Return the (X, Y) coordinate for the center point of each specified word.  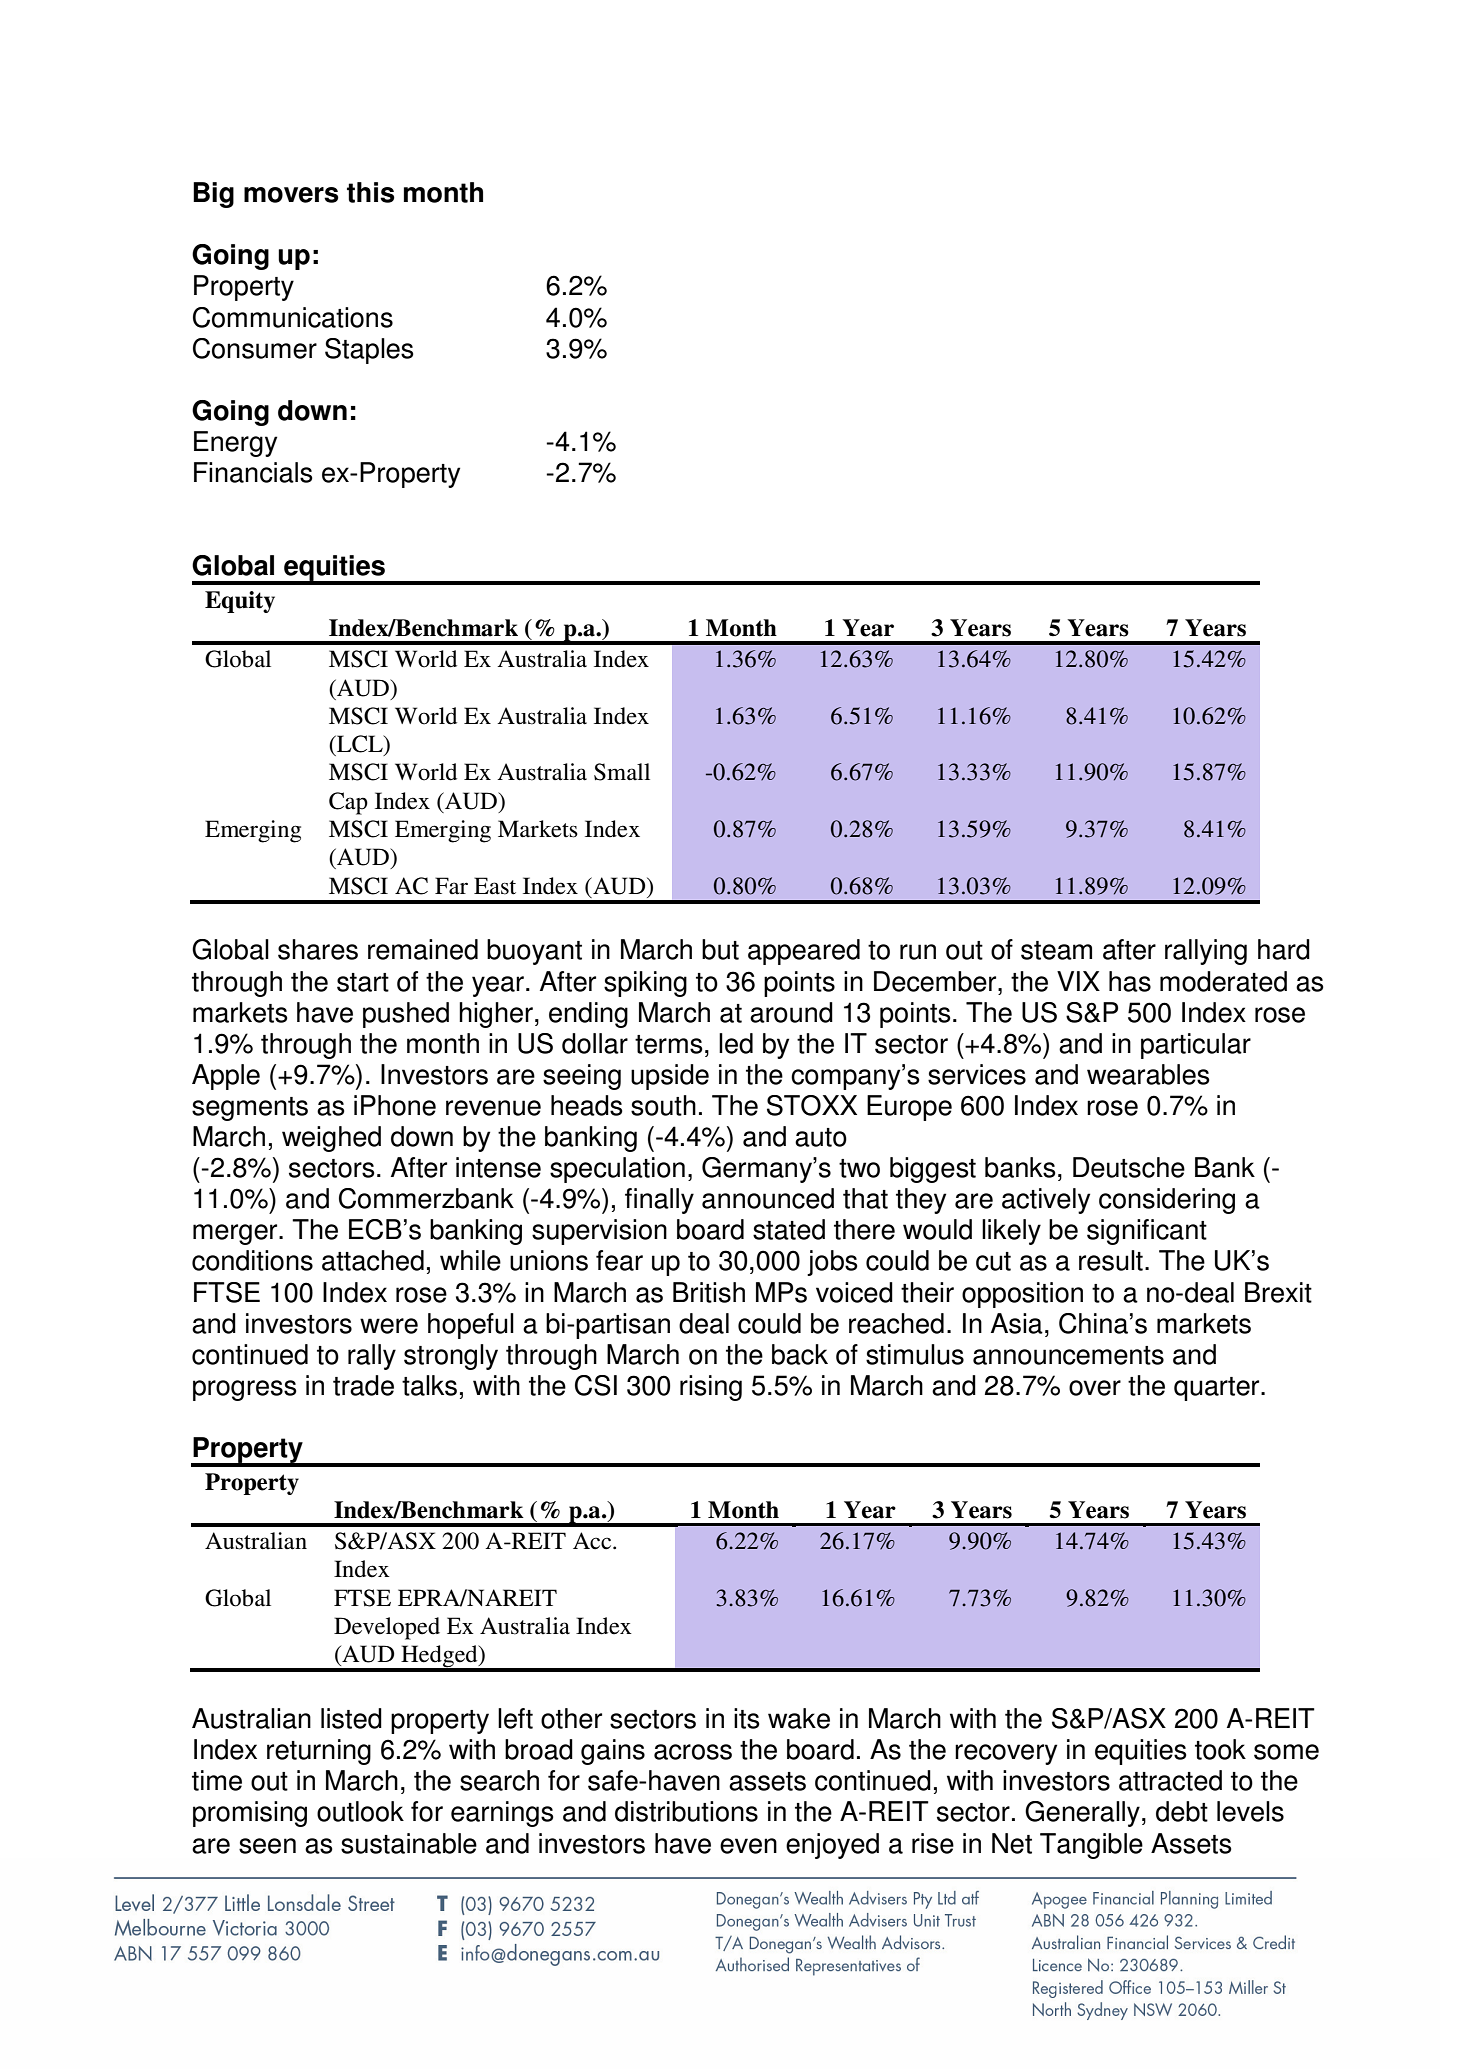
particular (1196, 1046)
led (736, 1043)
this (371, 192)
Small (622, 772)
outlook (360, 1811)
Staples (369, 351)
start (363, 982)
